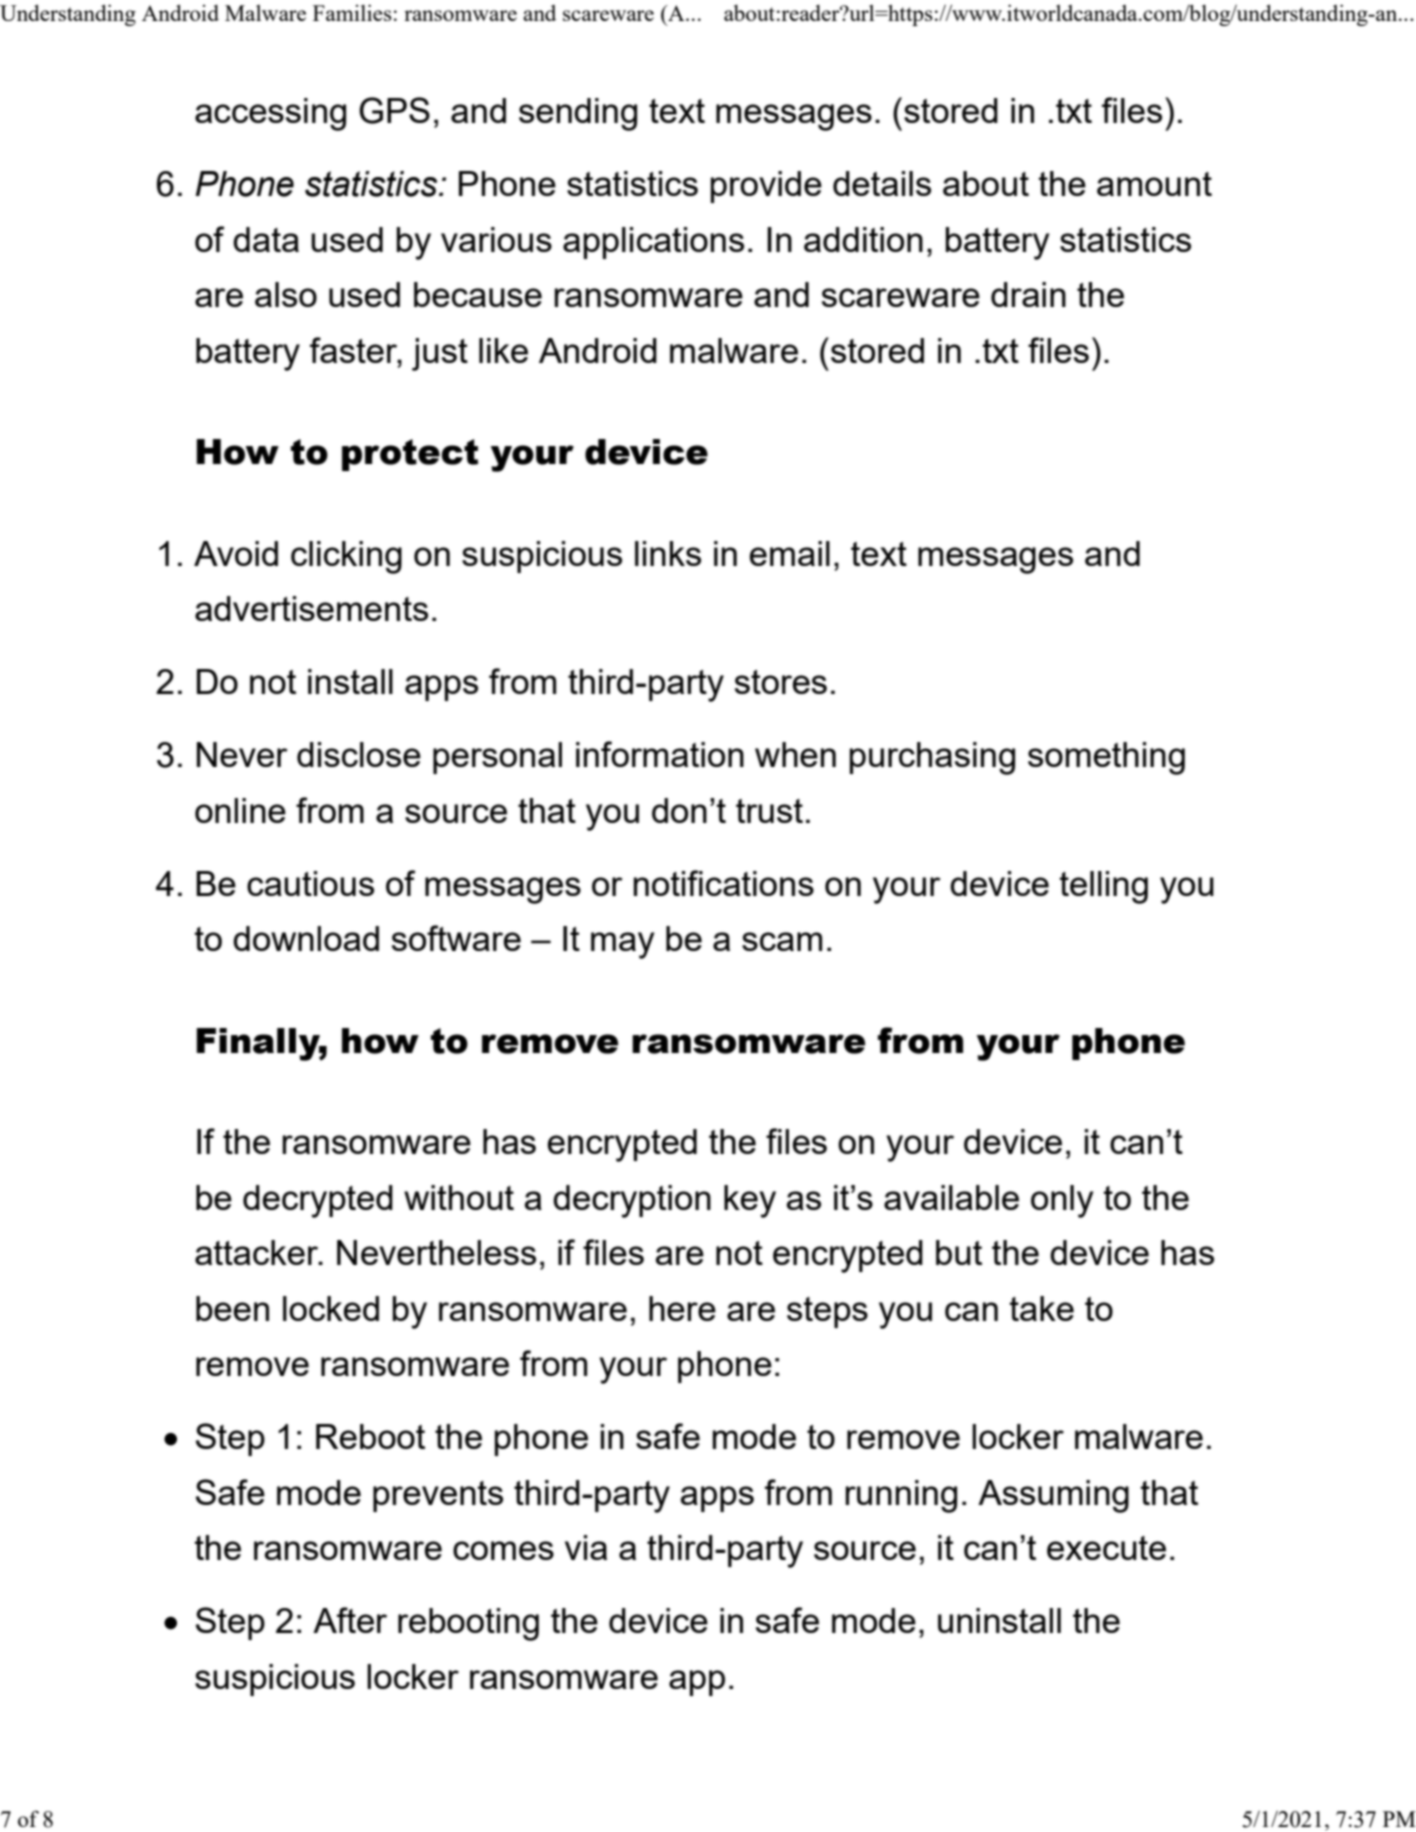 The image size is (1416, 1832). I want to click on something, so click(1106, 758).
